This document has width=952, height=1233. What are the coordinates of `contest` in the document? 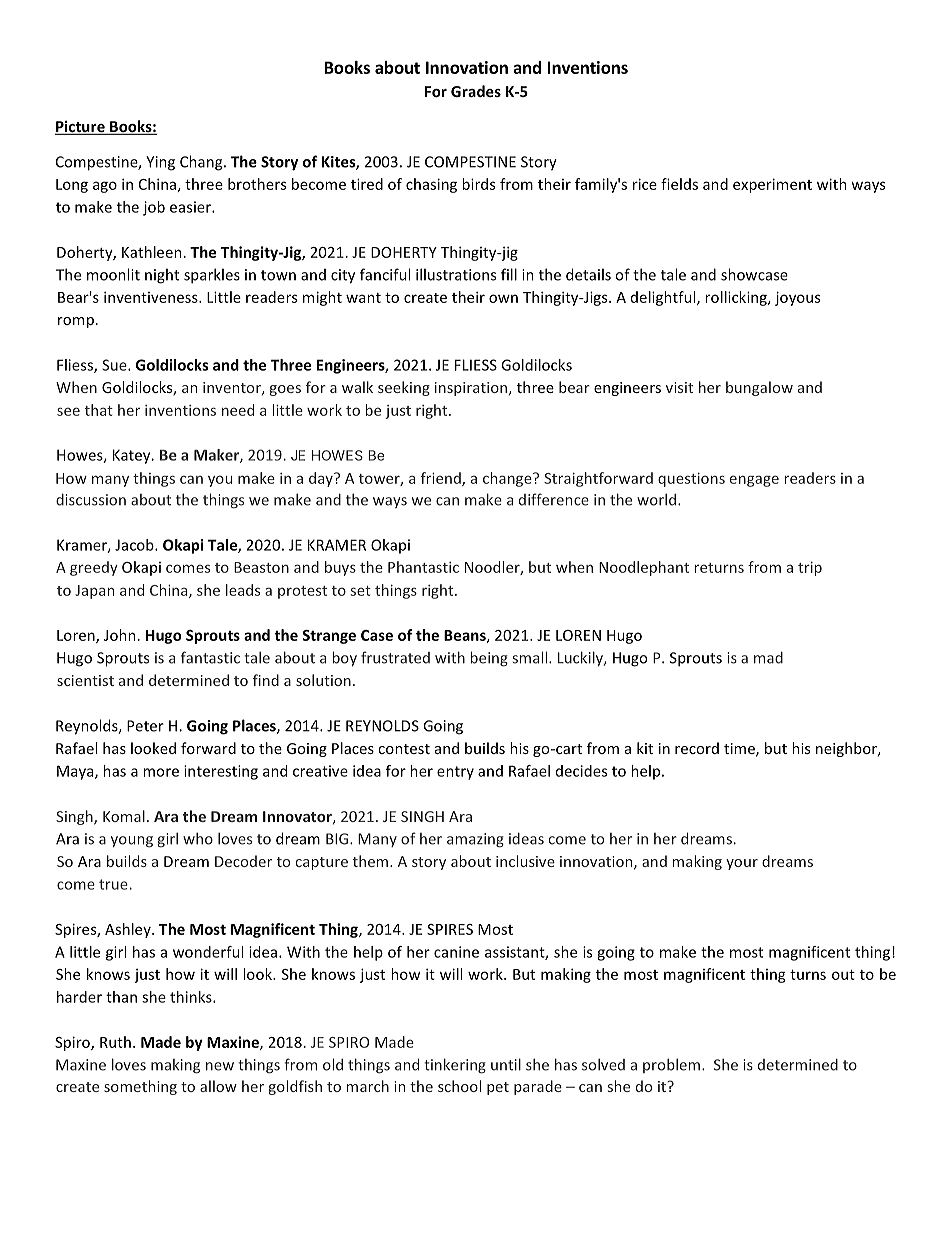 It's located at (404, 749).
